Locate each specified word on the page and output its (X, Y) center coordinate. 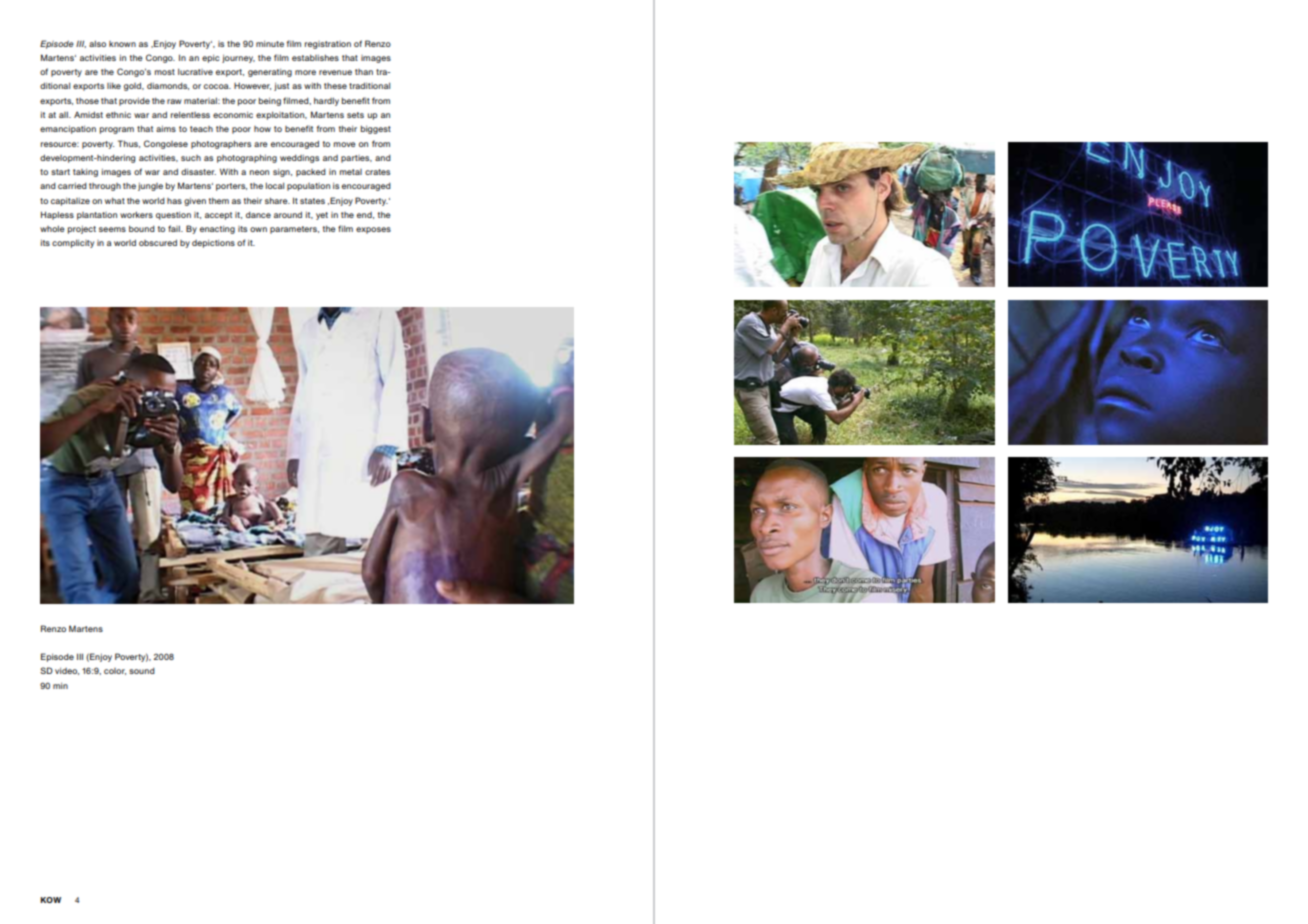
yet (322, 216)
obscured (158, 242)
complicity (73, 243)
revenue (335, 72)
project (82, 230)
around (288, 214)
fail (175, 228)
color (115, 671)
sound (142, 671)
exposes (373, 230)
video (67, 671)
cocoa (217, 86)
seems (112, 229)
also (97, 44)
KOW (50, 900)
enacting (217, 229)
